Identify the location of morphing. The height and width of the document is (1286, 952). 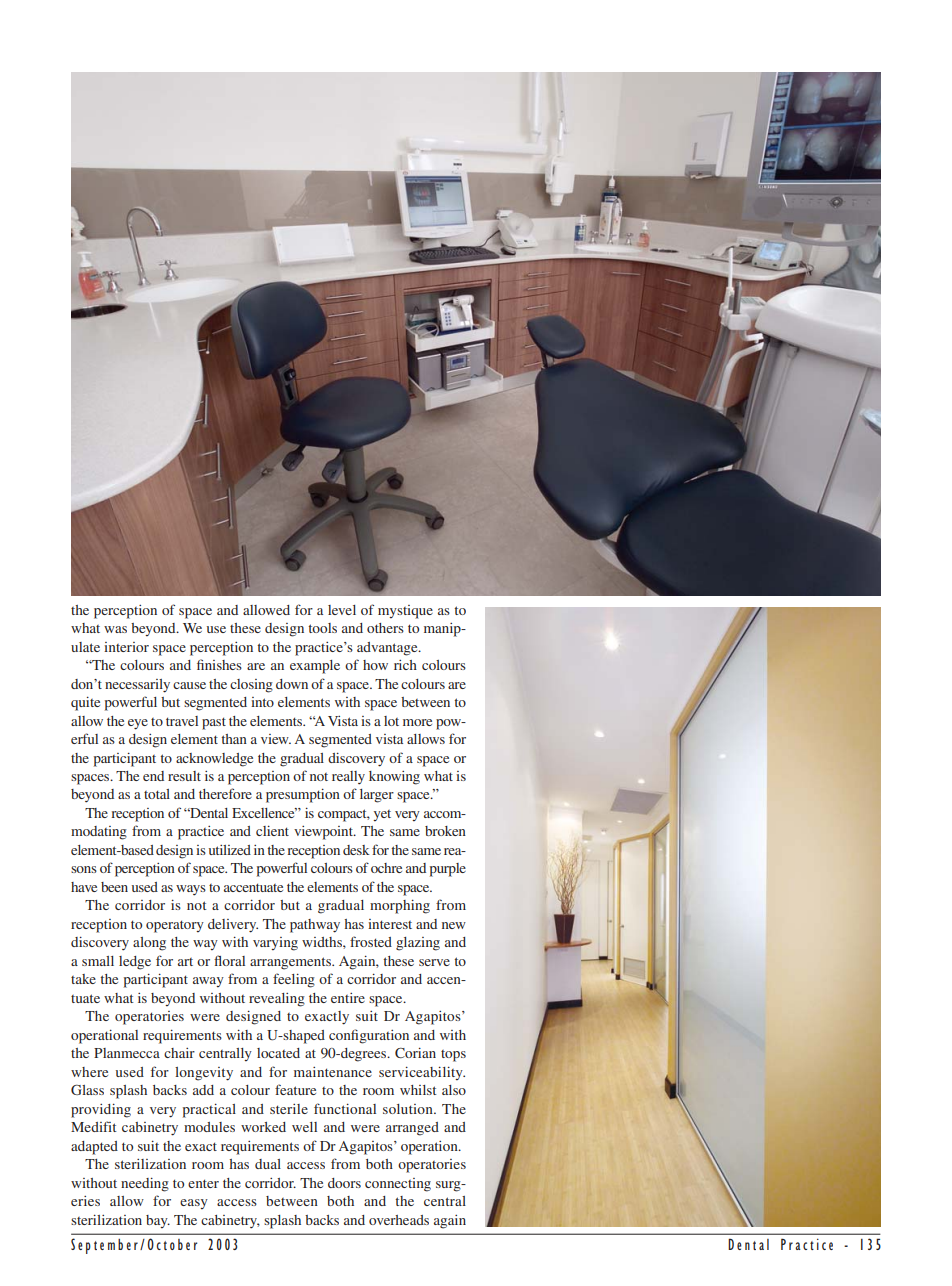
(400, 906).
